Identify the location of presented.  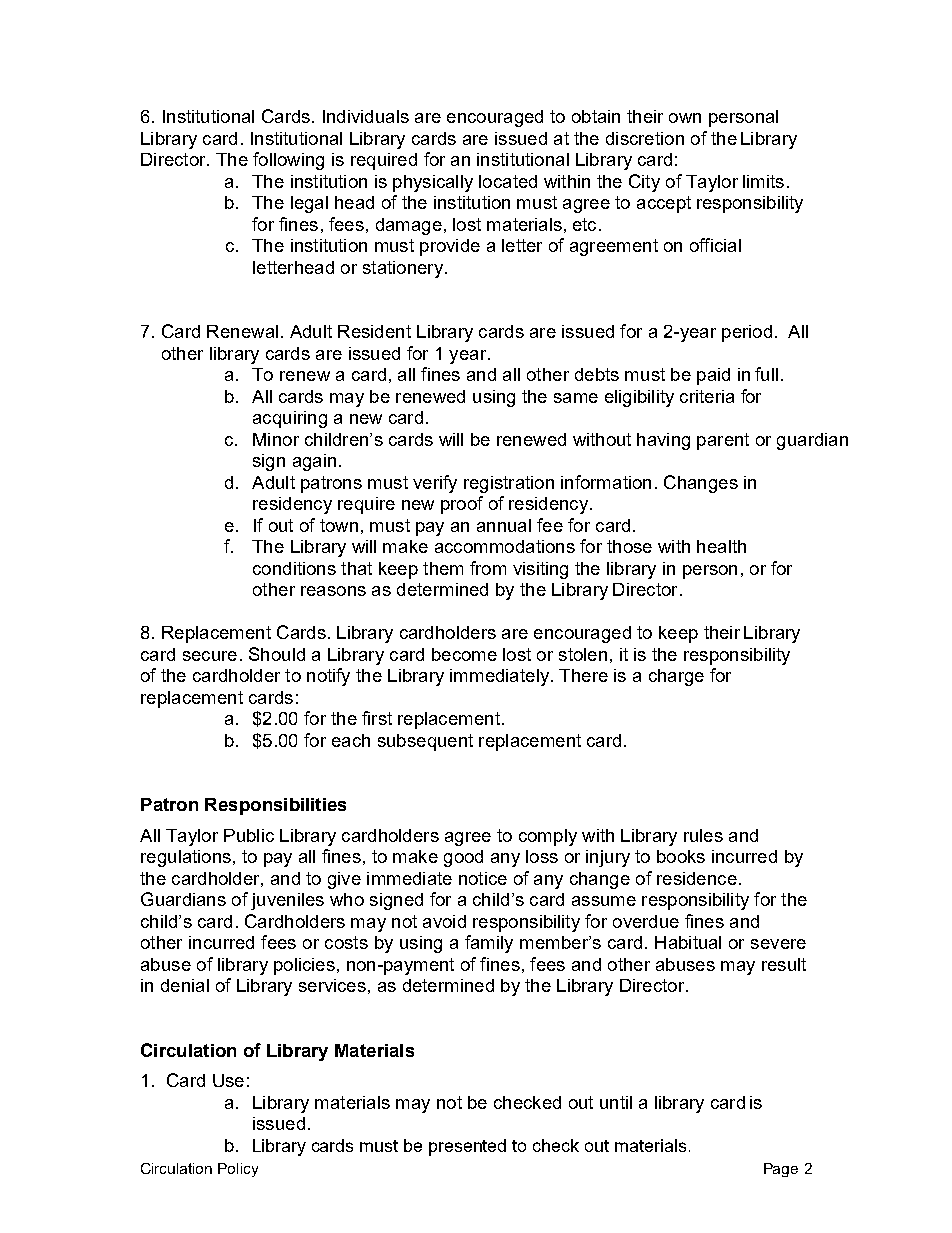
(467, 1147).
